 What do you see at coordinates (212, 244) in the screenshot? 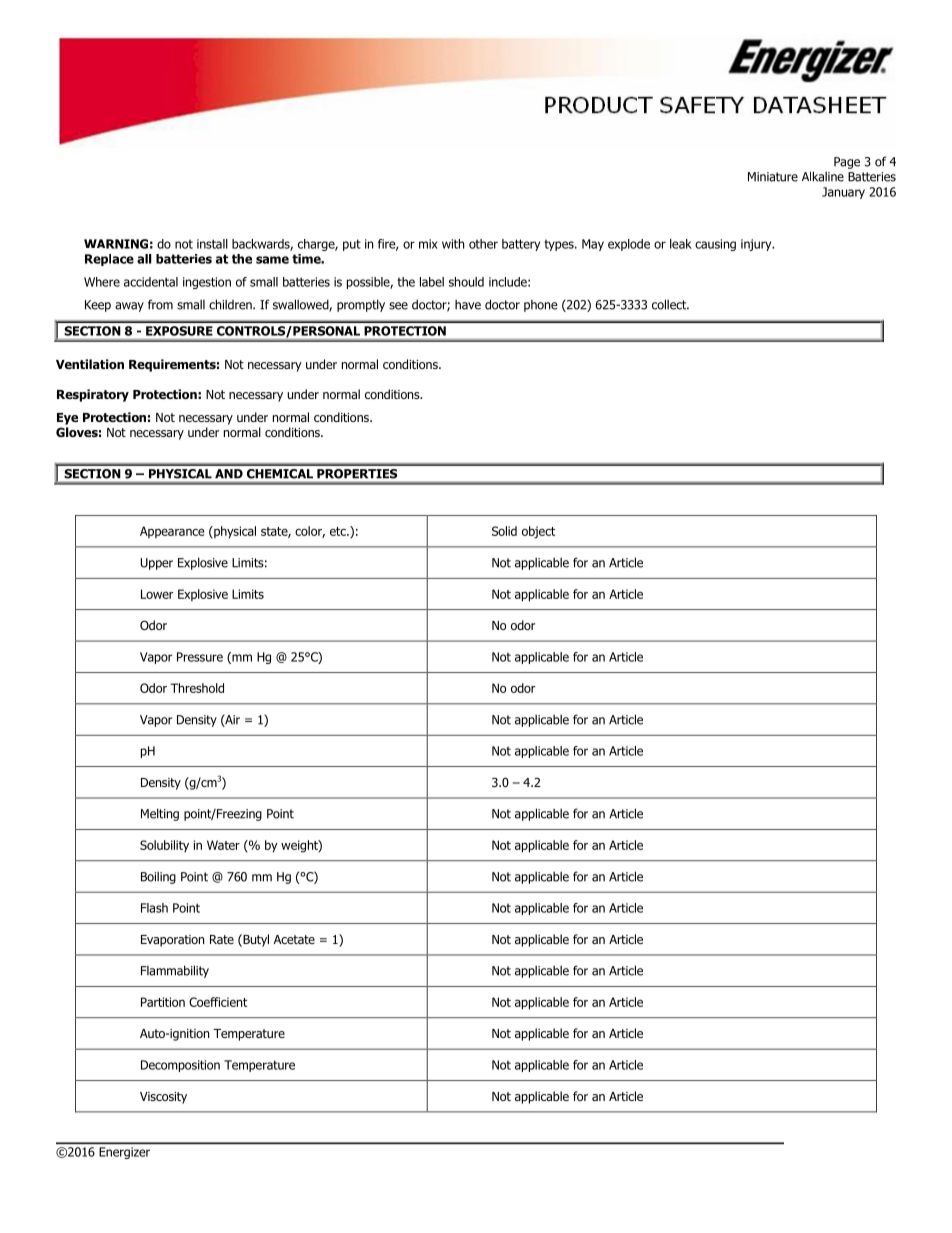
I see `install` at bounding box center [212, 244].
